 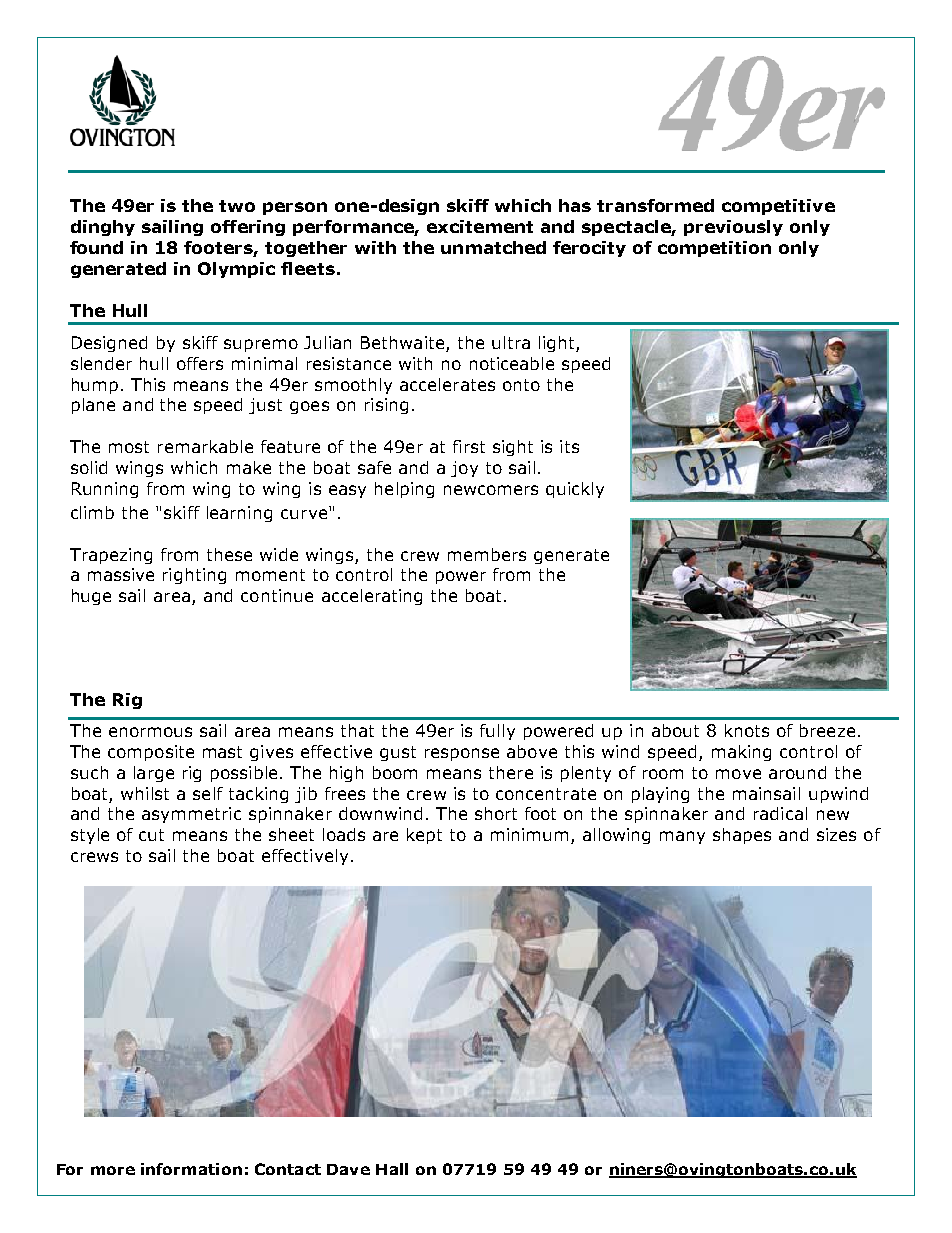 I want to click on enormous, so click(x=150, y=732).
